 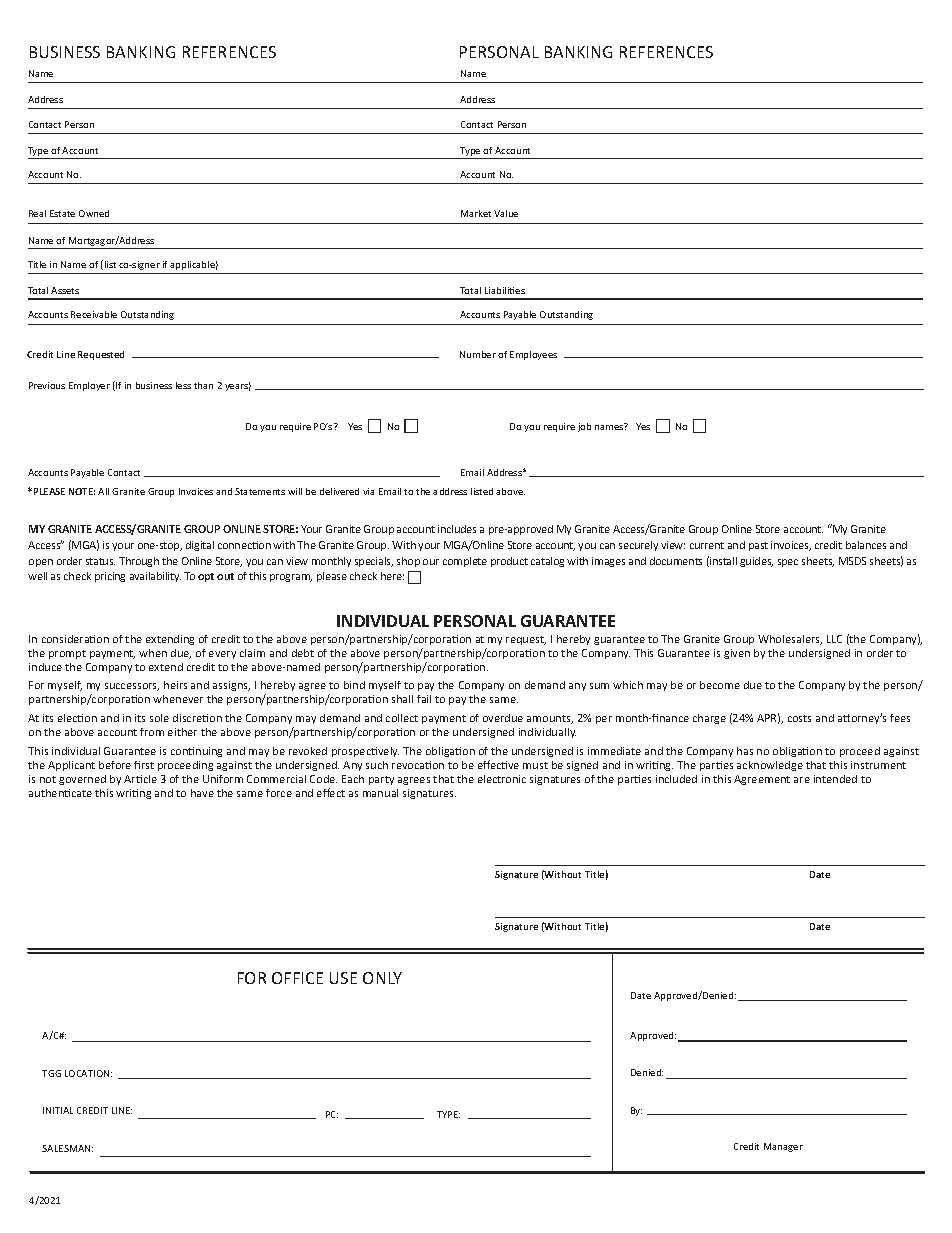 I want to click on via, so click(x=368, y=491).
